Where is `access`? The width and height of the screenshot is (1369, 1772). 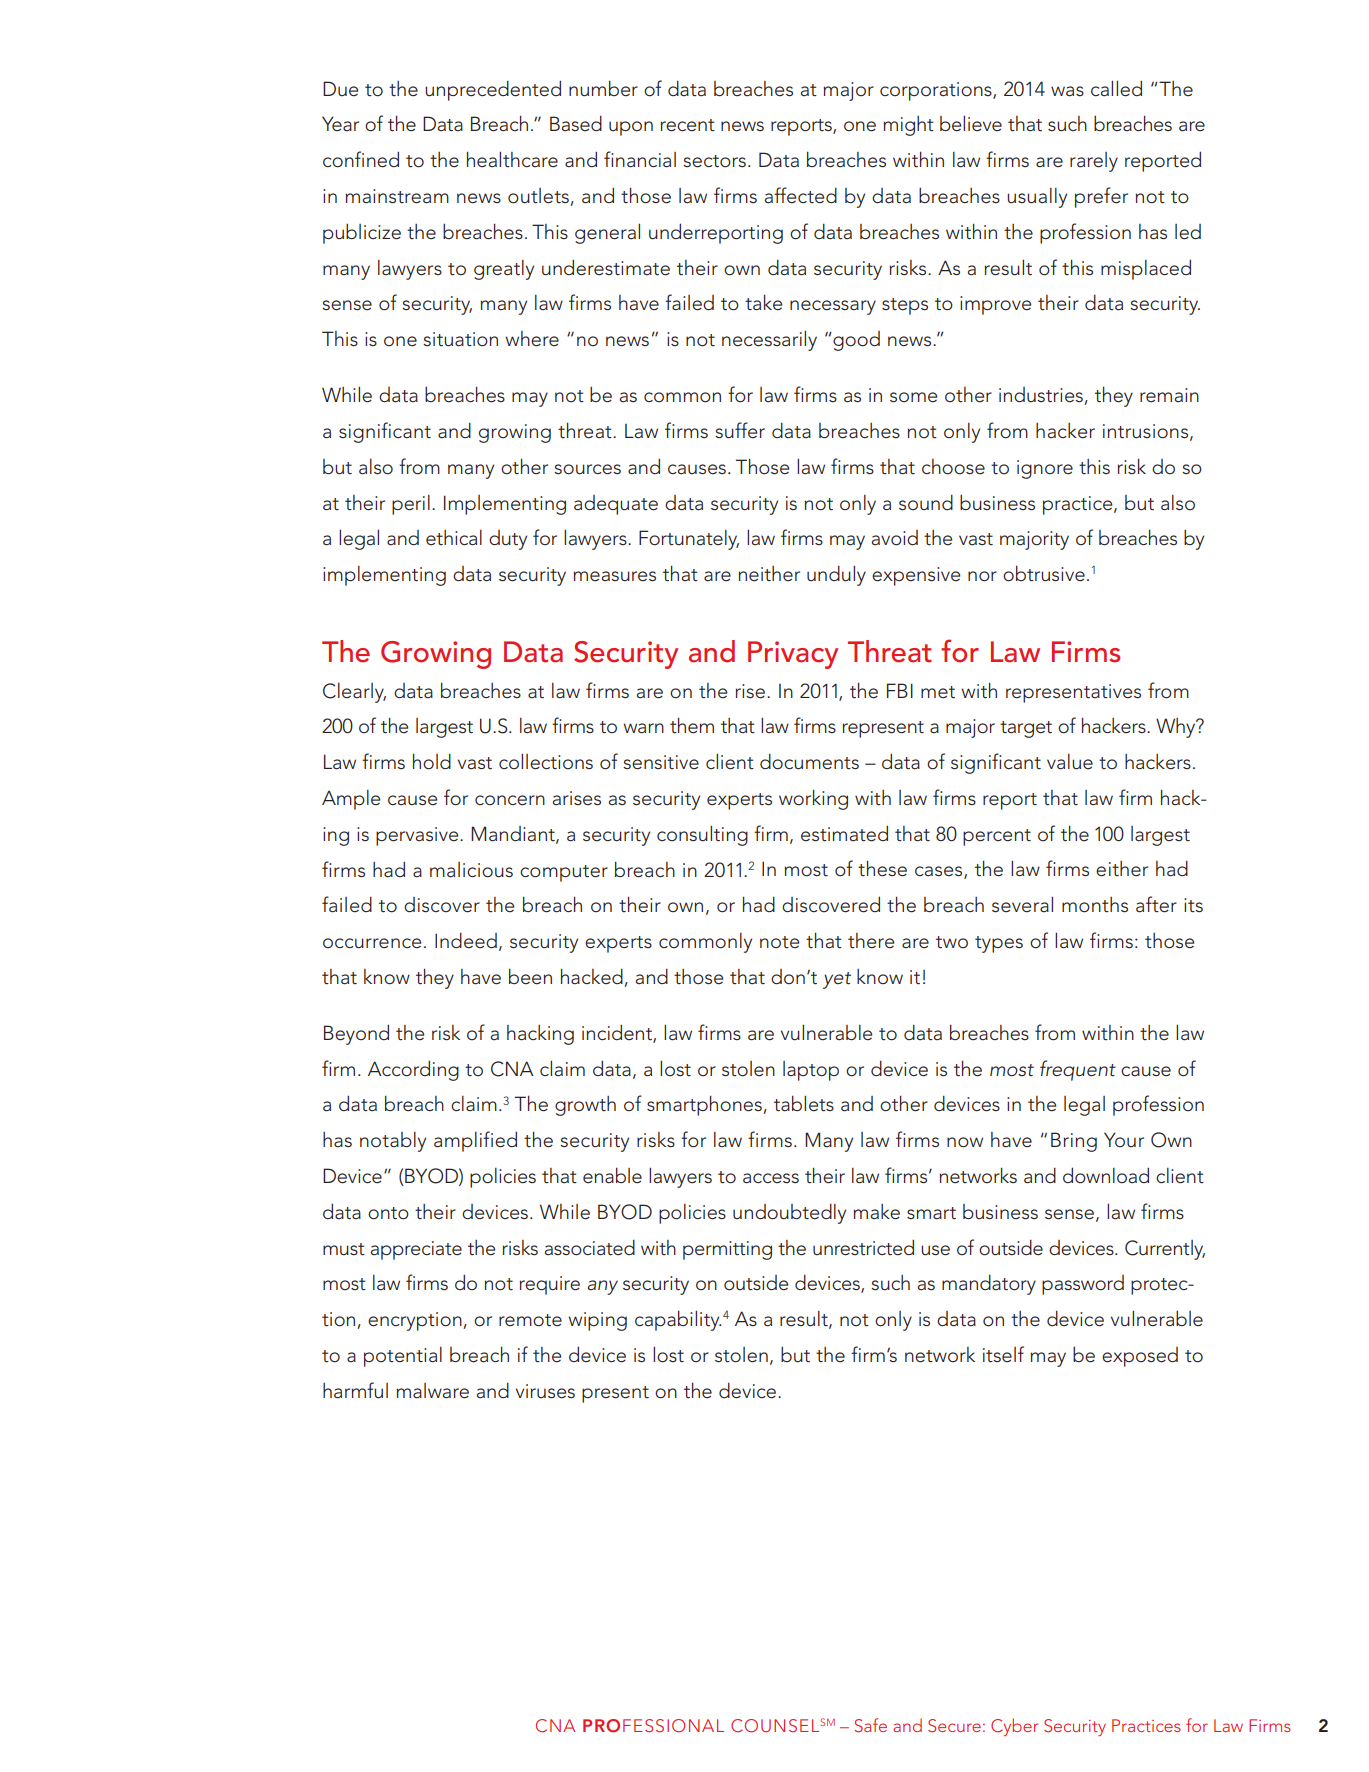
access is located at coordinates (771, 1178).
